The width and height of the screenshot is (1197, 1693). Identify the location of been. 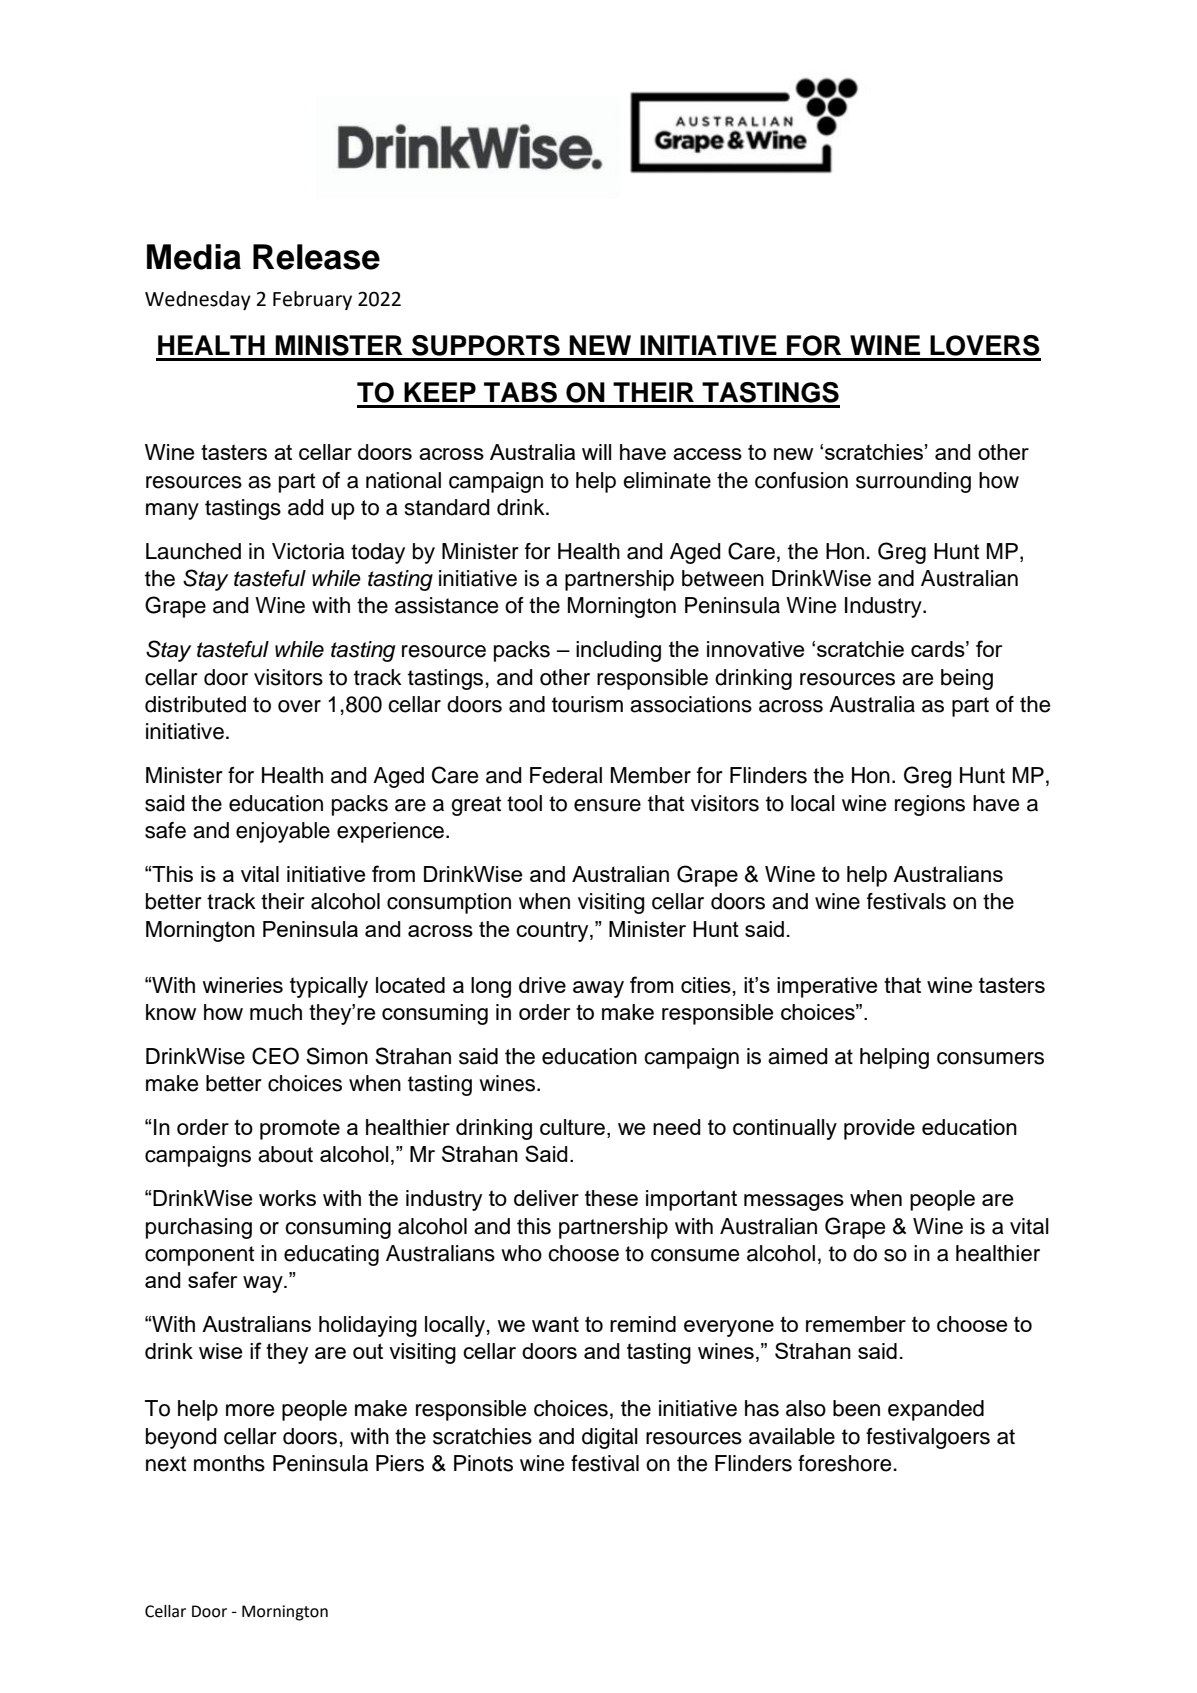
(856, 1408).
